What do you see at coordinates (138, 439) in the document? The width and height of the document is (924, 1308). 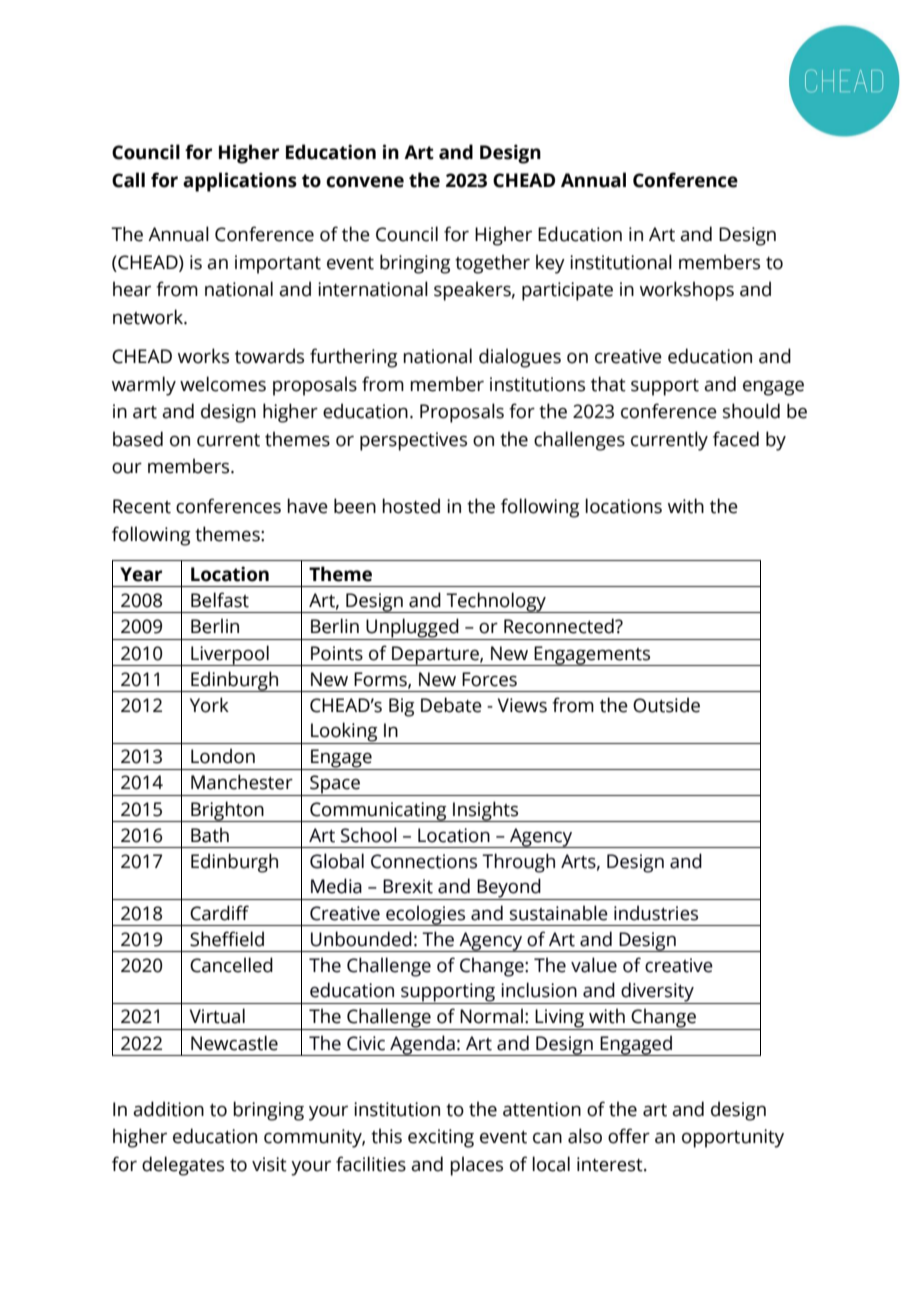 I see `based` at bounding box center [138, 439].
